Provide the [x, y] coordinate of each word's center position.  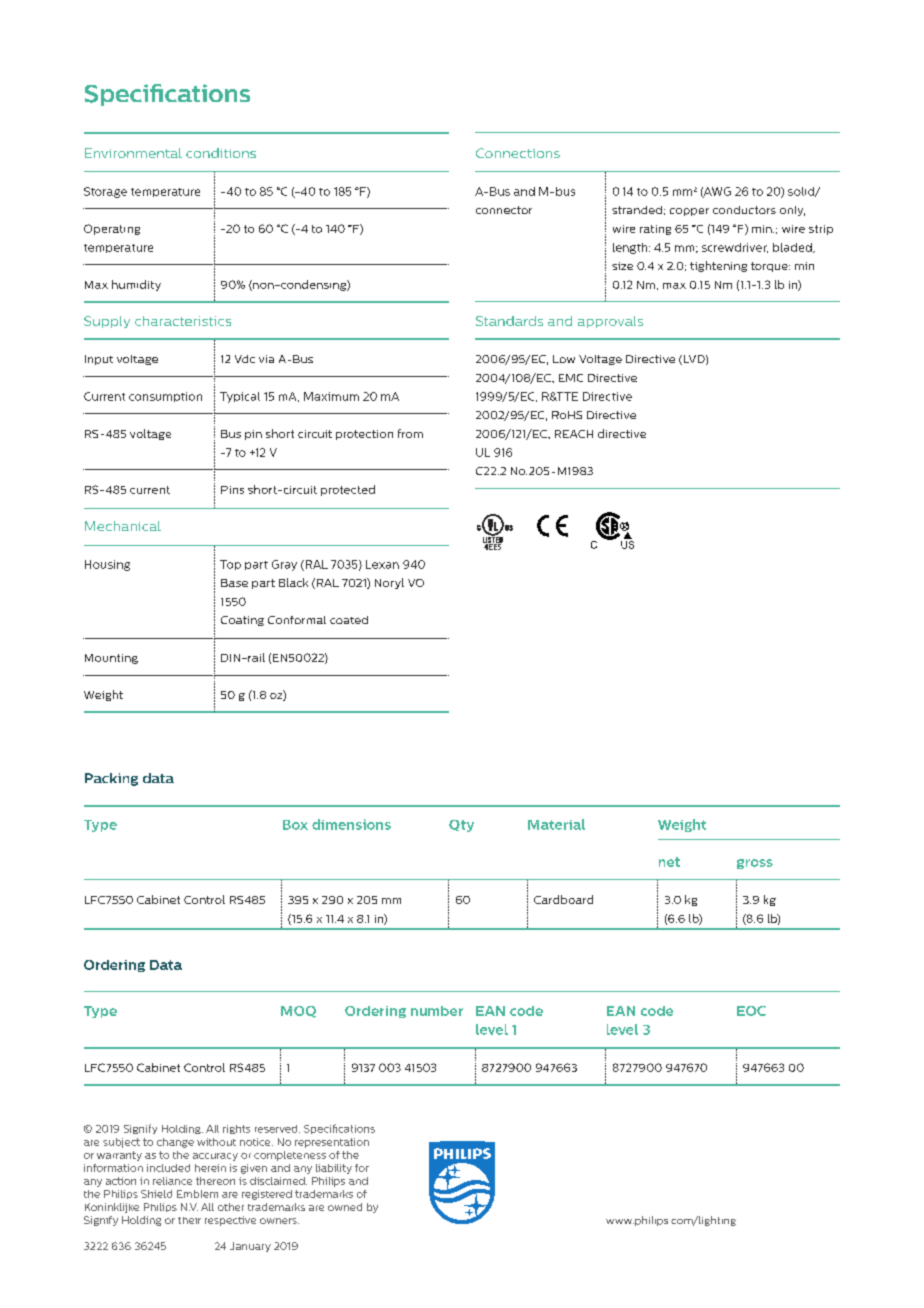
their [189, 1220]
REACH [574, 434]
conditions [221, 153]
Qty [461, 826]
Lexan [382, 564]
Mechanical [123, 526]
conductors [744, 210]
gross [755, 864]
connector [504, 210]
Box [295, 825]
